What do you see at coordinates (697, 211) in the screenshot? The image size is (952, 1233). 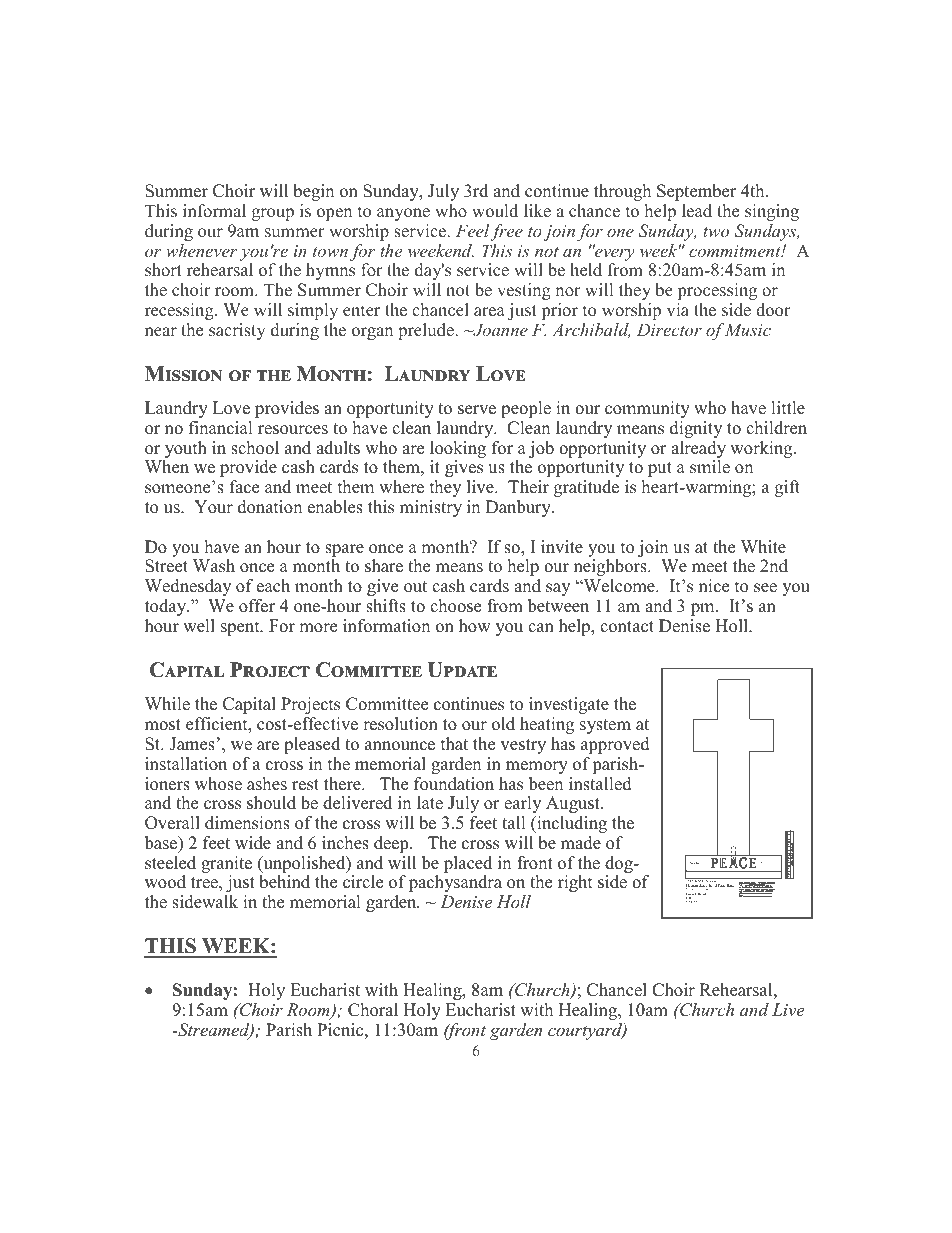 I see `lead` at bounding box center [697, 211].
